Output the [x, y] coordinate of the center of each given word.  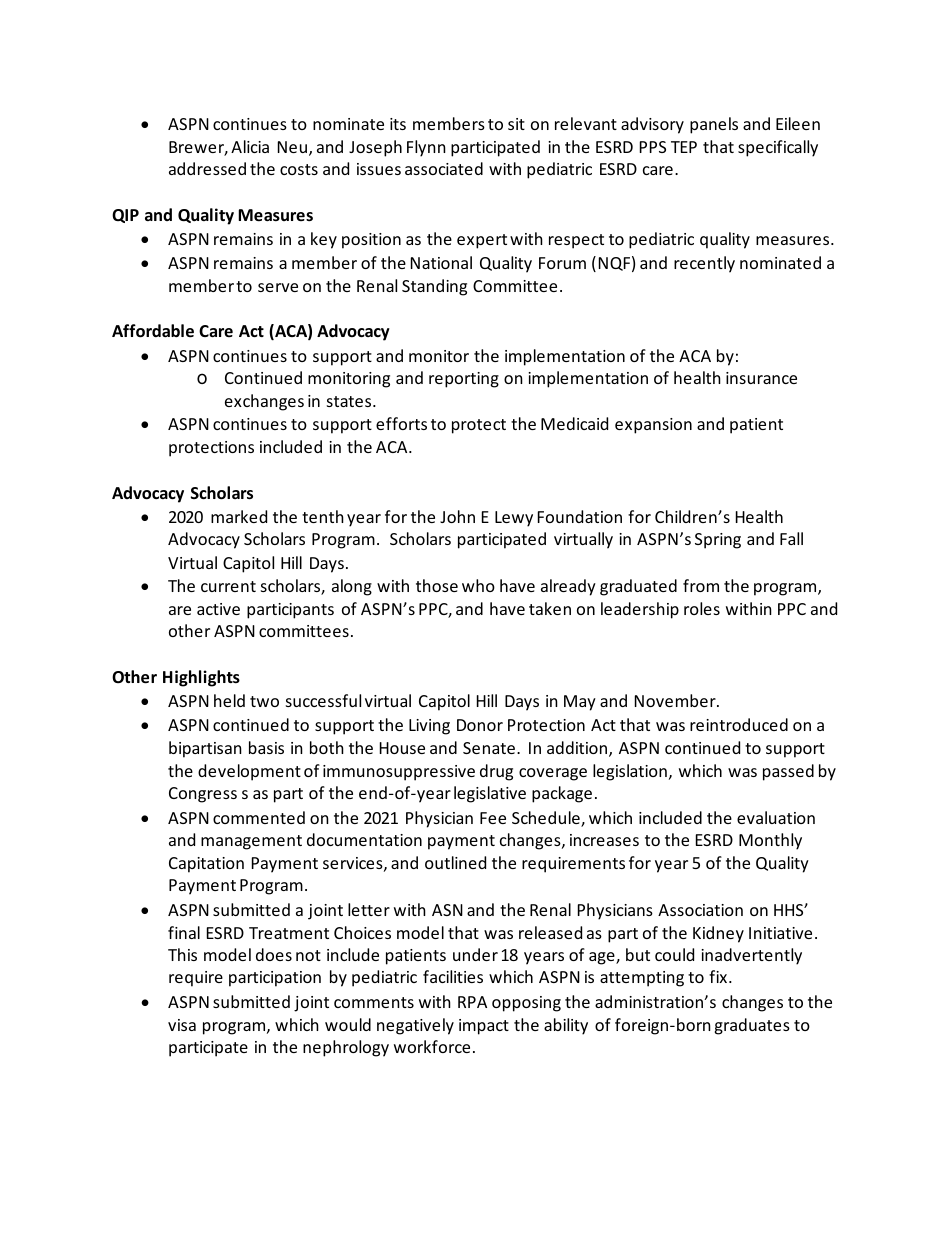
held [229, 700]
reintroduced [739, 724]
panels [714, 125]
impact [484, 1027]
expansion [653, 426]
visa [182, 1025]
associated [444, 168]
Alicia [250, 146]
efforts [401, 423]
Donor [480, 725]
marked [239, 516]
